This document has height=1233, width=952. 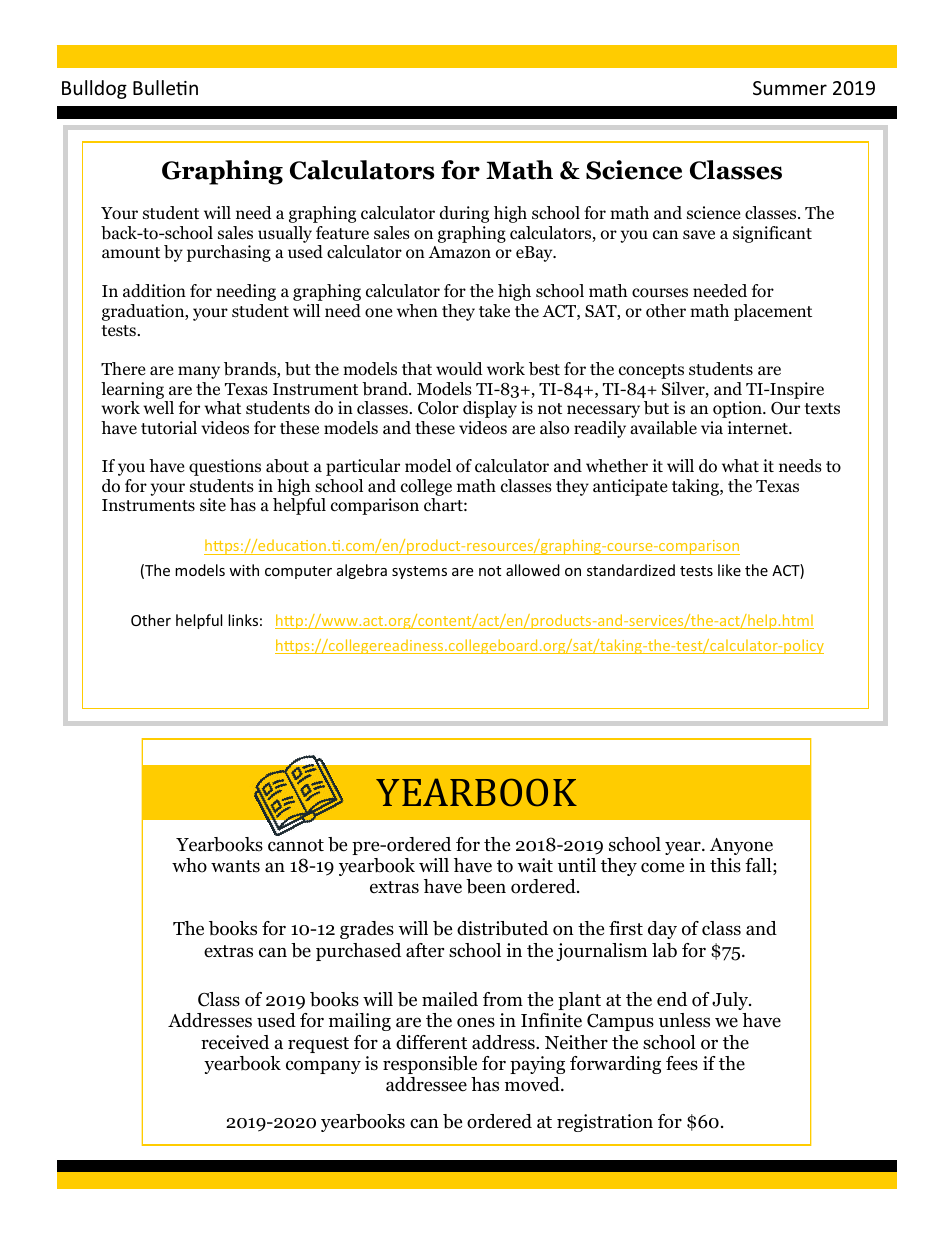 What do you see at coordinates (790, 88) in the document?
I see `Summer` at bounding box center [790, 88].
